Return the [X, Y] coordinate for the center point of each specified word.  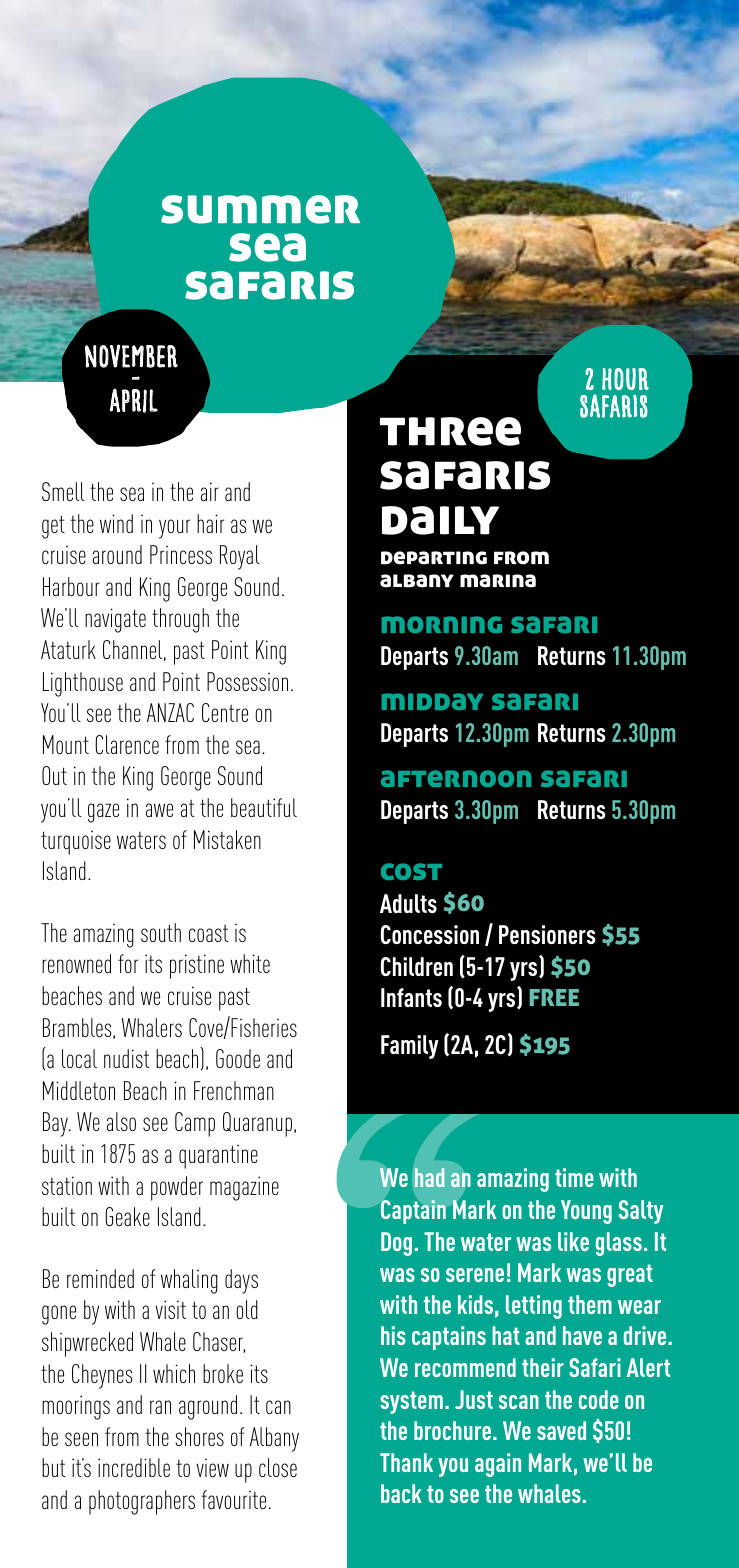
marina [498, 581]
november [131, 356]
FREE [554, 997]
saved [561, 1430]
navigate [115, 620]
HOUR [625, 379]
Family [410, 1047]
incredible [134, 1467]
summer [260, 209]
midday [432, 701]
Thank [406, 1462]
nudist [126, 1058]
